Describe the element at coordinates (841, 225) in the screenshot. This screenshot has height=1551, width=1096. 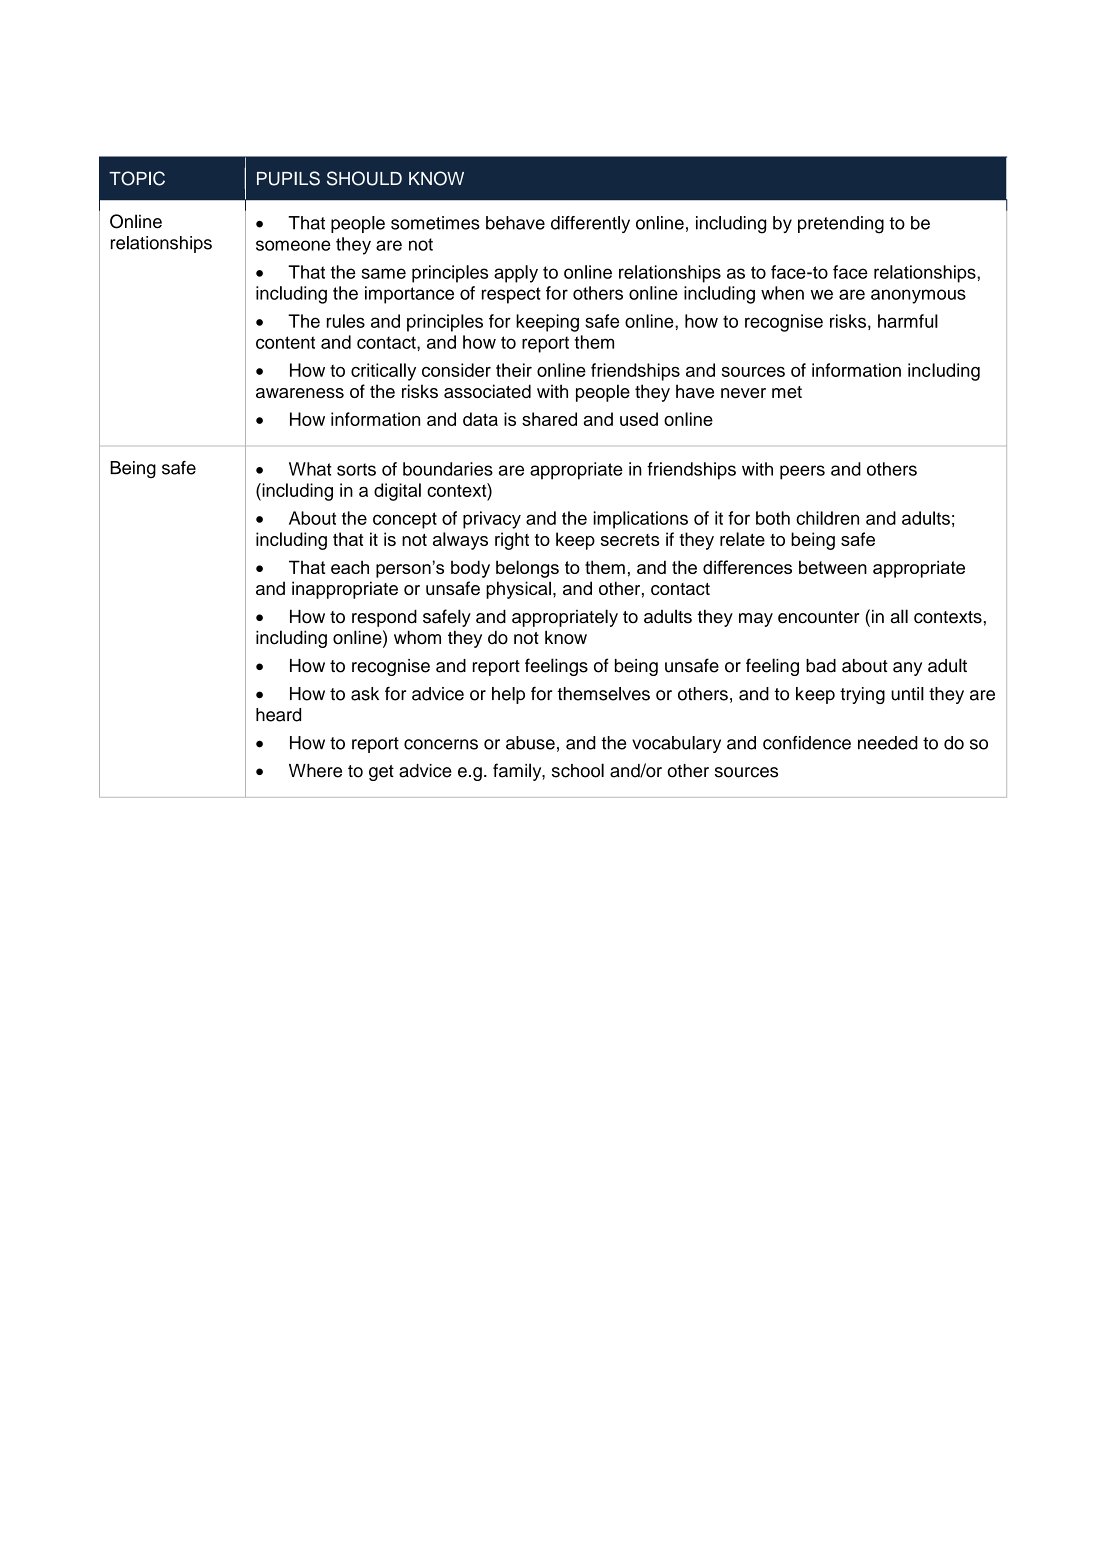
I see `pretending` at that location.
